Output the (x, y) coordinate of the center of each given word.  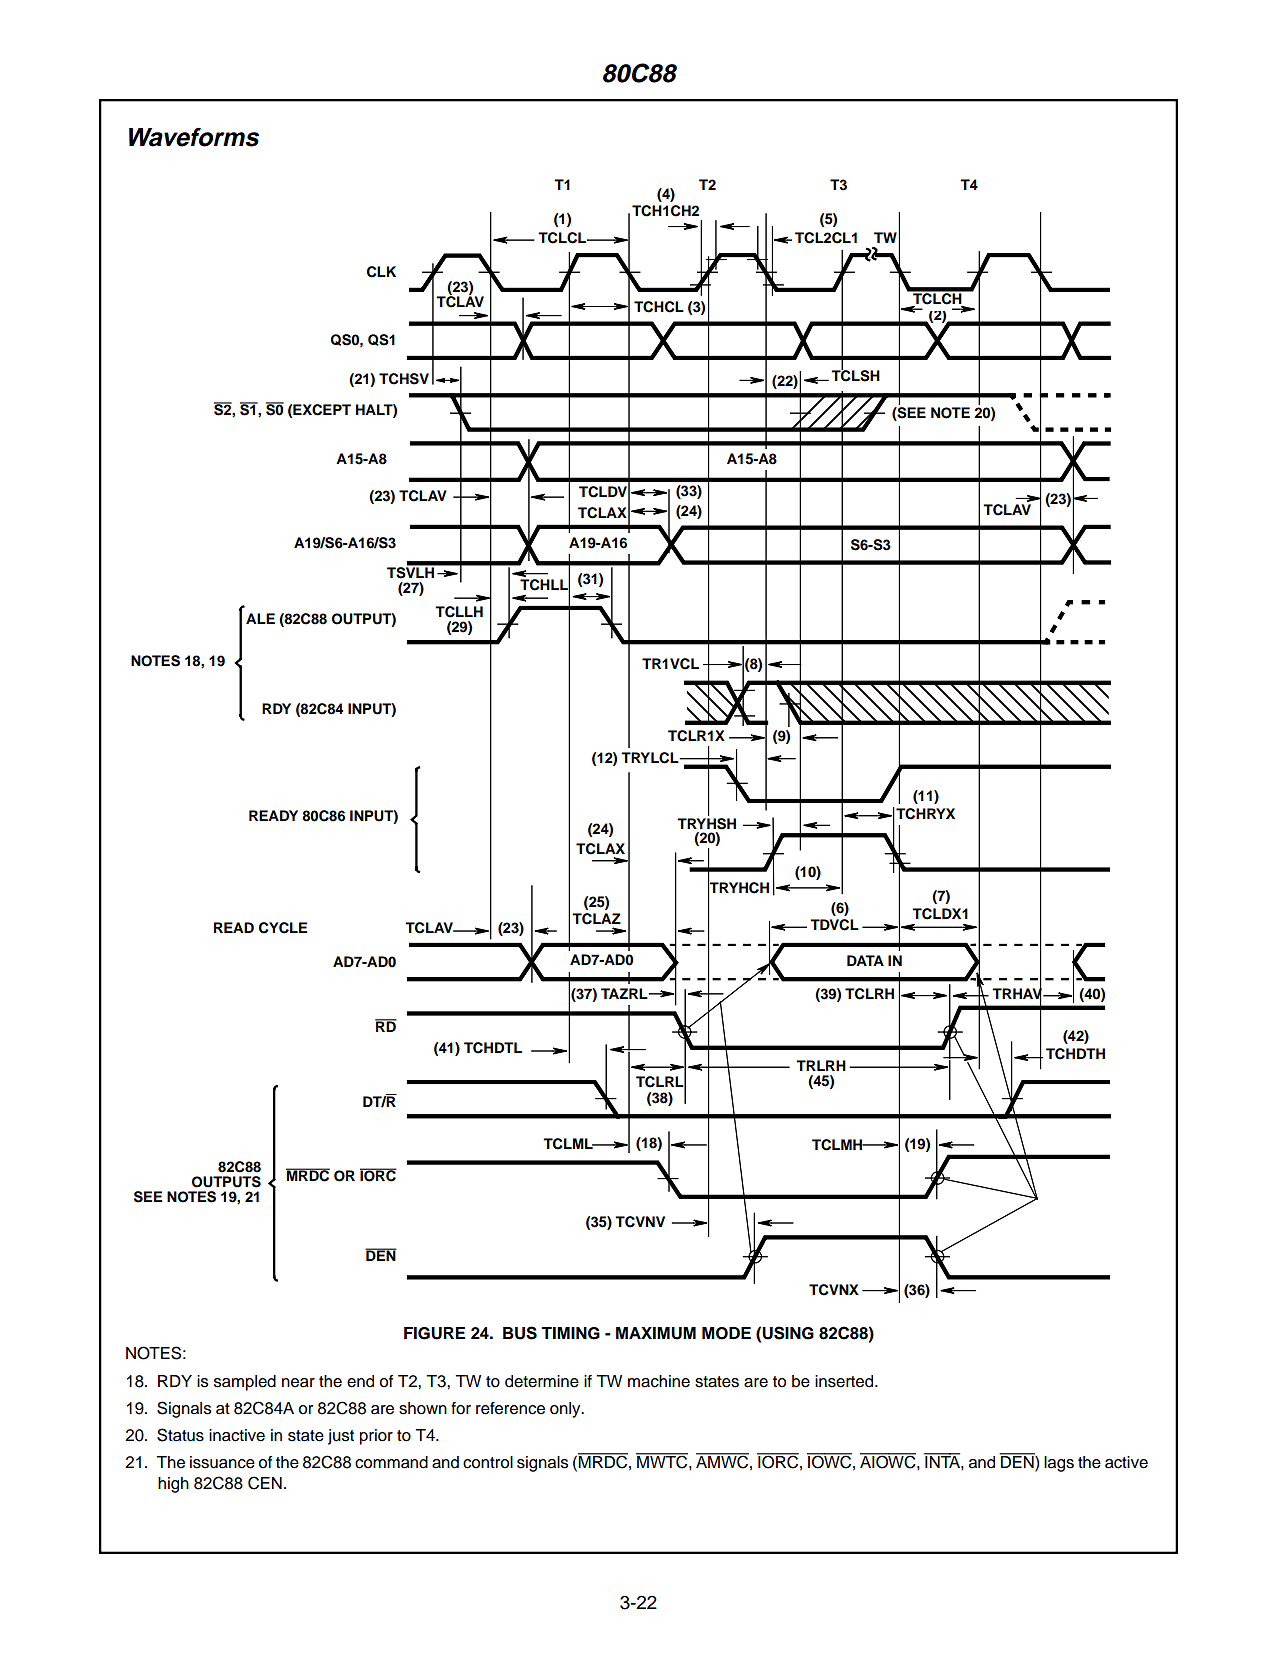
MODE (726, 1333)
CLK (381, 272)
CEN (265, 1483)
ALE (260, 618)
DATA (865, 960)
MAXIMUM (656, 1333)
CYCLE (283, 928)
